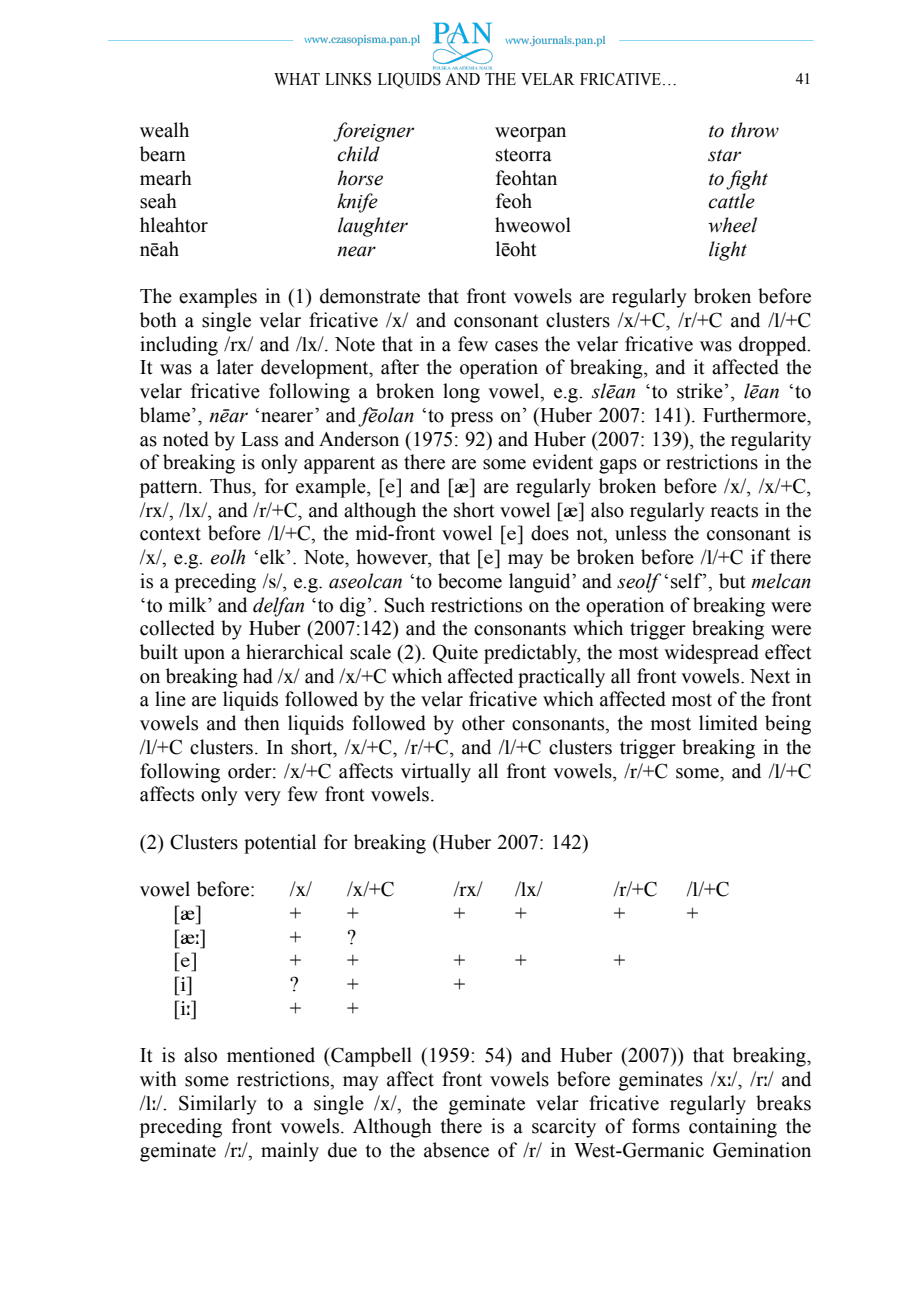 Image resolution: width=924 pixels, height=1316 pixels. Describe the element at coordinates (755, 130) in the screenshot. I see `throw` at that location.
